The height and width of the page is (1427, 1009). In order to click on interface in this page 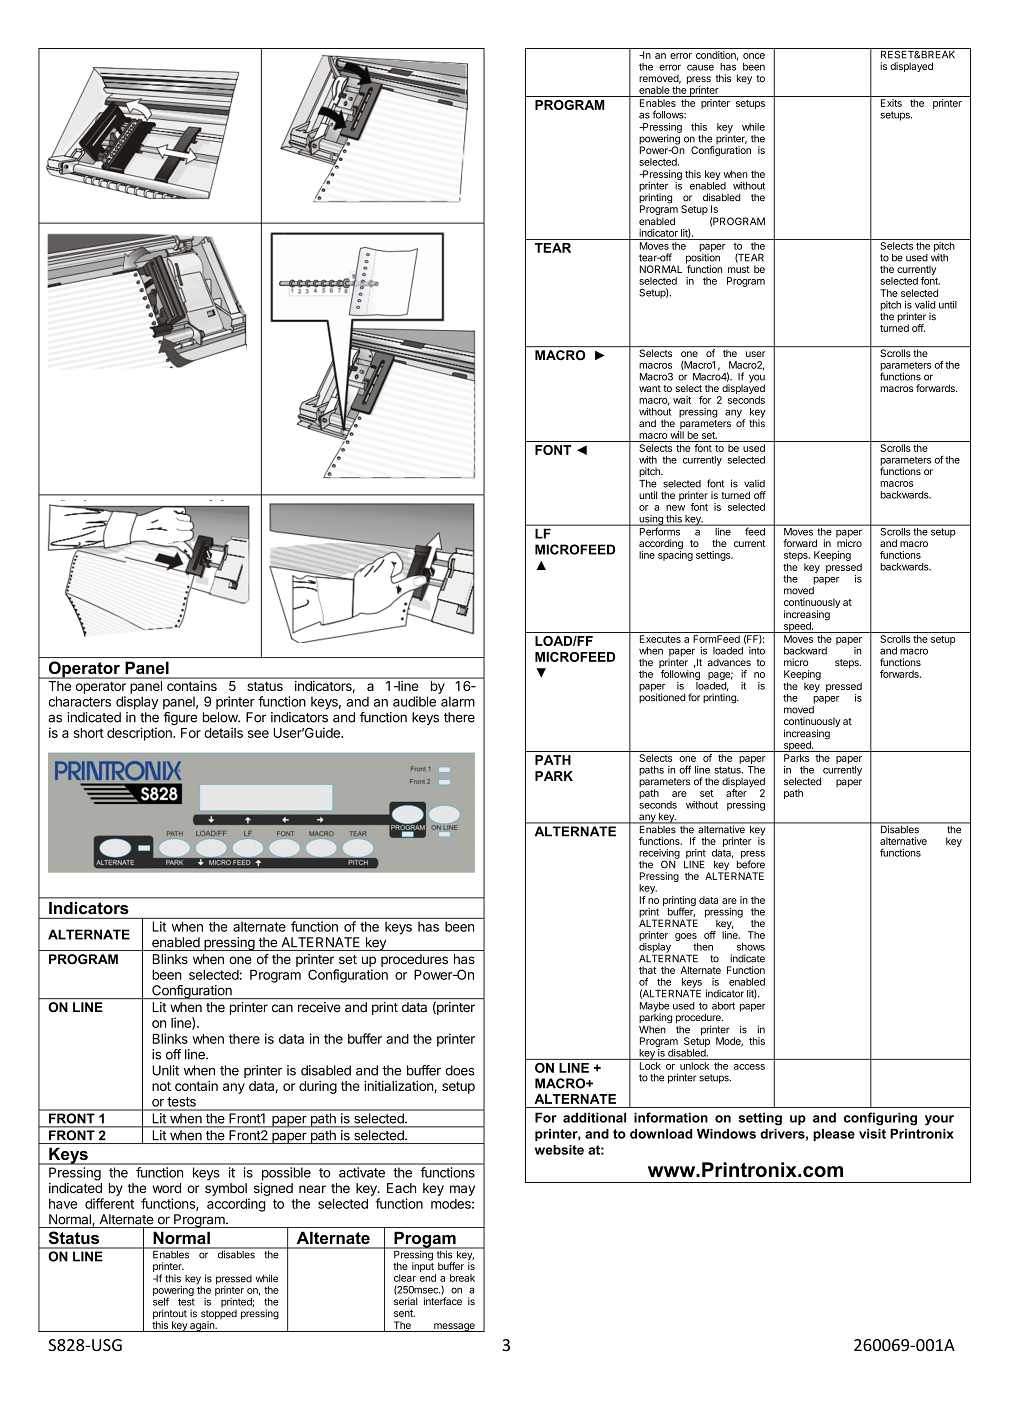, I will do `click(443, 1301)`.
